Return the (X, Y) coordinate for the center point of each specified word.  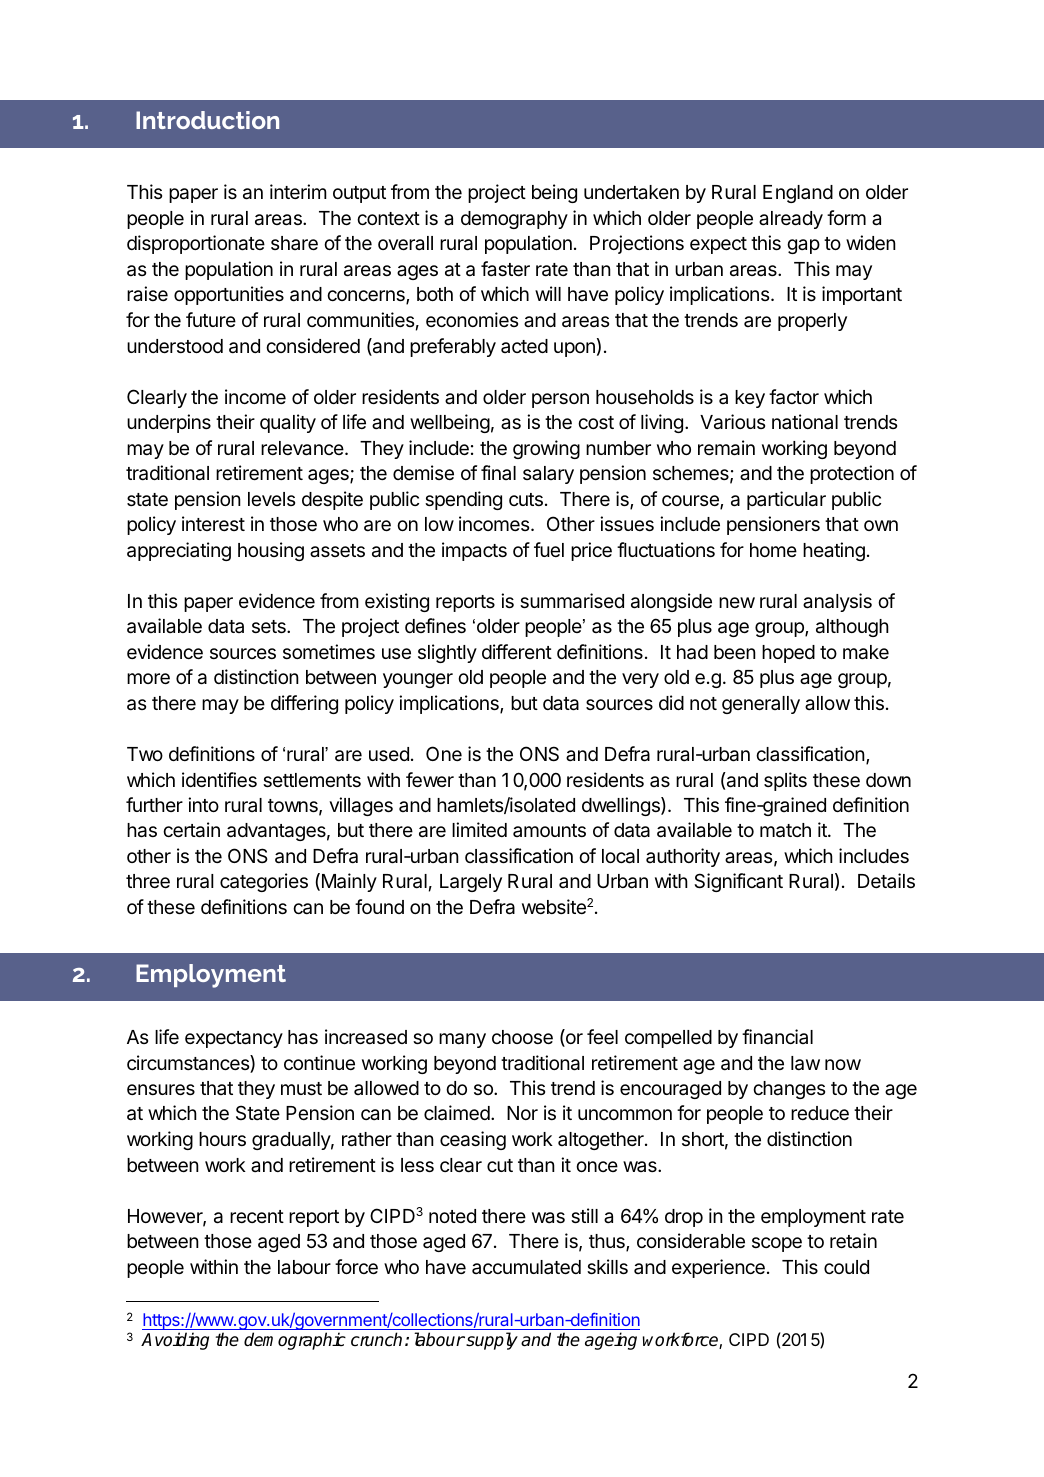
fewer (430, 779)
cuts (526, 499)
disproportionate (196, 244)
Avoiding (175, 1341)
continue (319, 1062)
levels (271, 499)
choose (522, 1037)
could (846, 1267)
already (791, 220)
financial (777, 1037)
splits (785, 781)
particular (786, 500)
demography (514, 220)
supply (491, 1341)
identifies (219, 779)
